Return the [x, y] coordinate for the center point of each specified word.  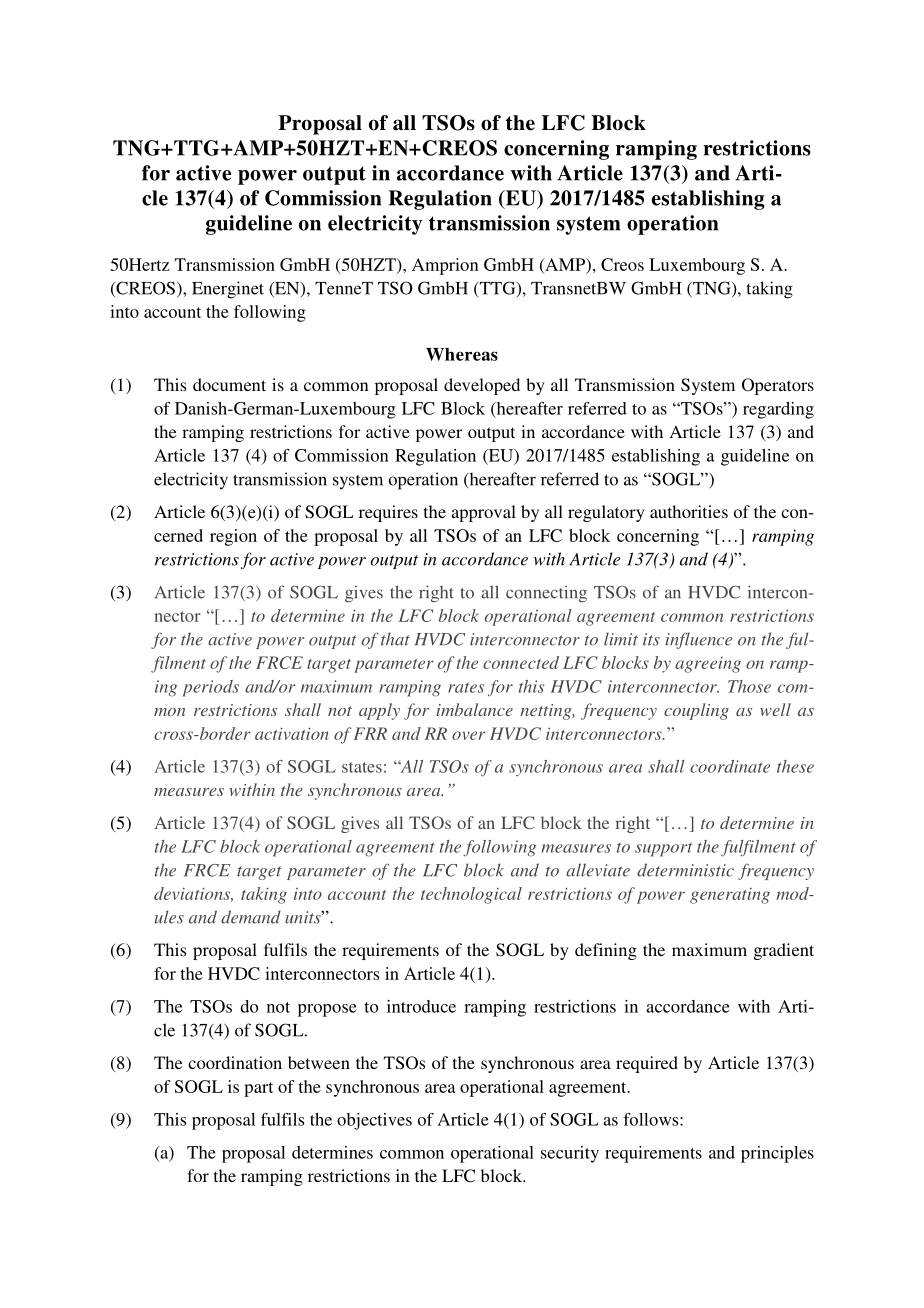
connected [521, 662]
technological [471, 895]
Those [749, 686]
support [663, 849]
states [362, 767]
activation [292, 733]
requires [388, 513]
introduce [421, 1006]
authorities [689, 511]
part [258, 1089]
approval [483, 513]
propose [327, 1010]
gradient [784, 951]
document [229, 384]
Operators [778, 386]
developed [482, 386]
